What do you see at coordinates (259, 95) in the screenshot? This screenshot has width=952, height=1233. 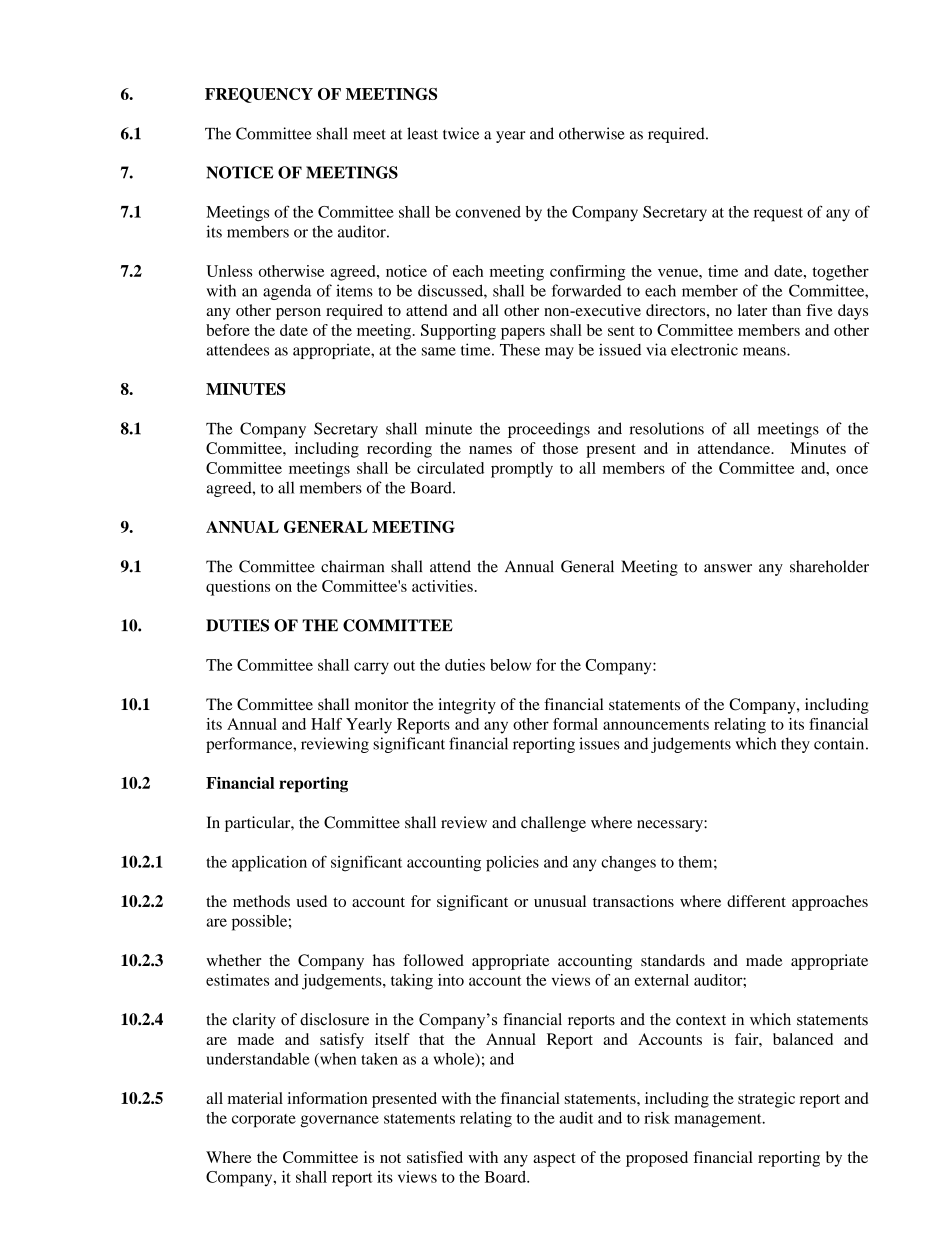 I see `FREQUENCY` at bounding box center [259, 95].
